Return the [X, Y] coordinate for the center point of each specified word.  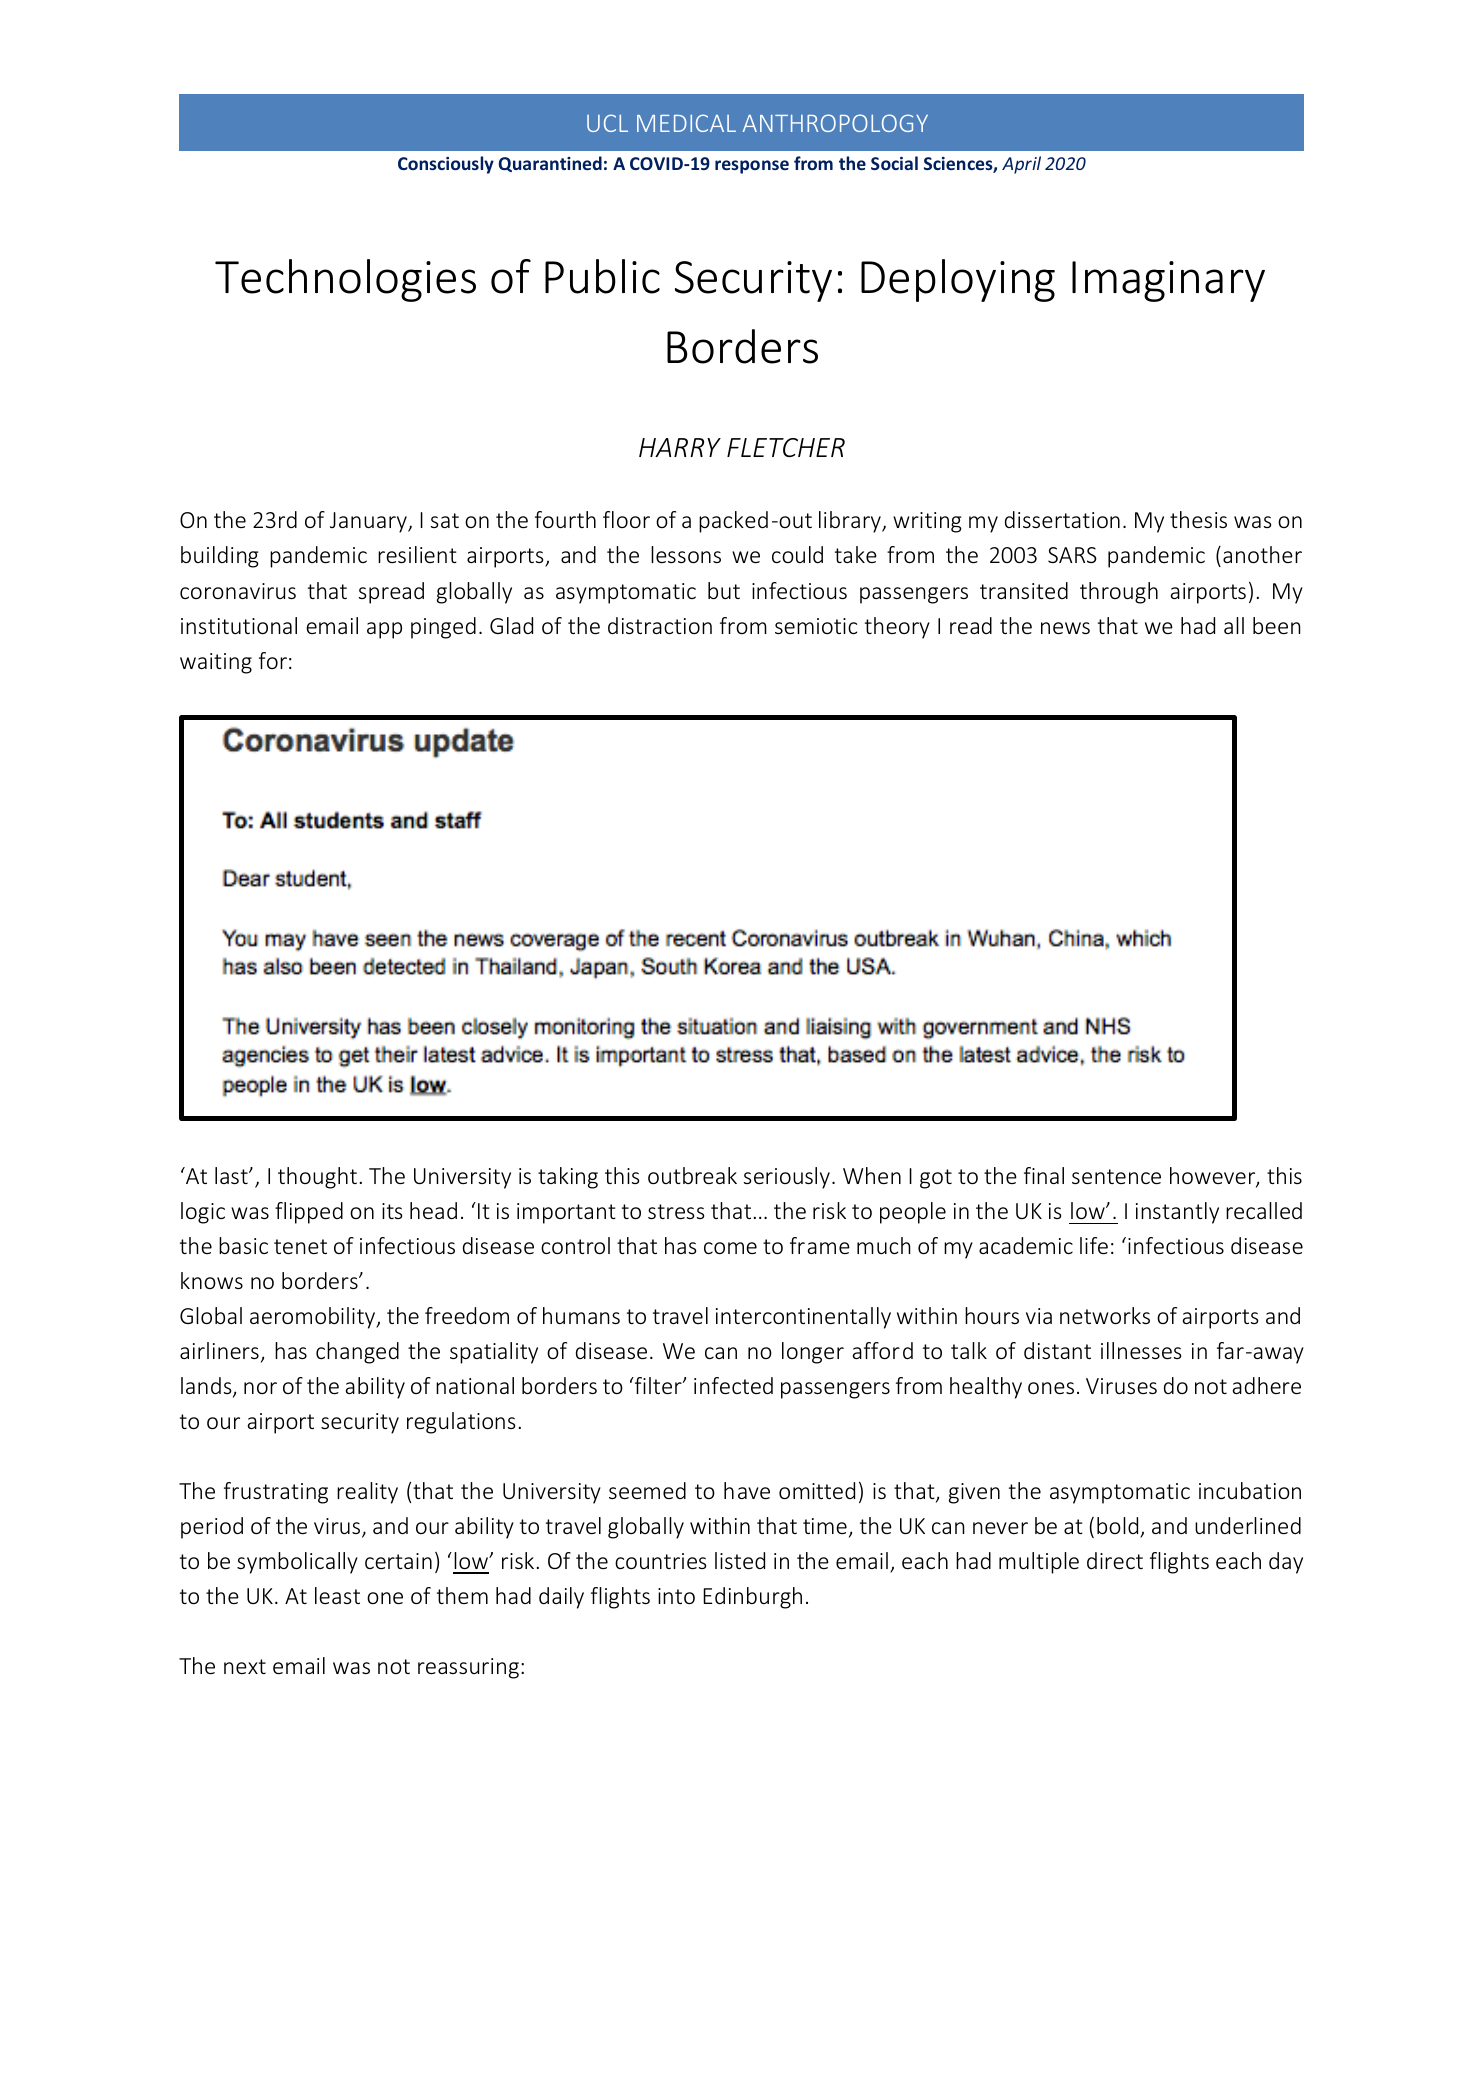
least [337, 1595]
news [1065, 628]
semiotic [816, 626]
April [1021, 165]
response [752, 167]
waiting [216, 663]
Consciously [446, 165]
